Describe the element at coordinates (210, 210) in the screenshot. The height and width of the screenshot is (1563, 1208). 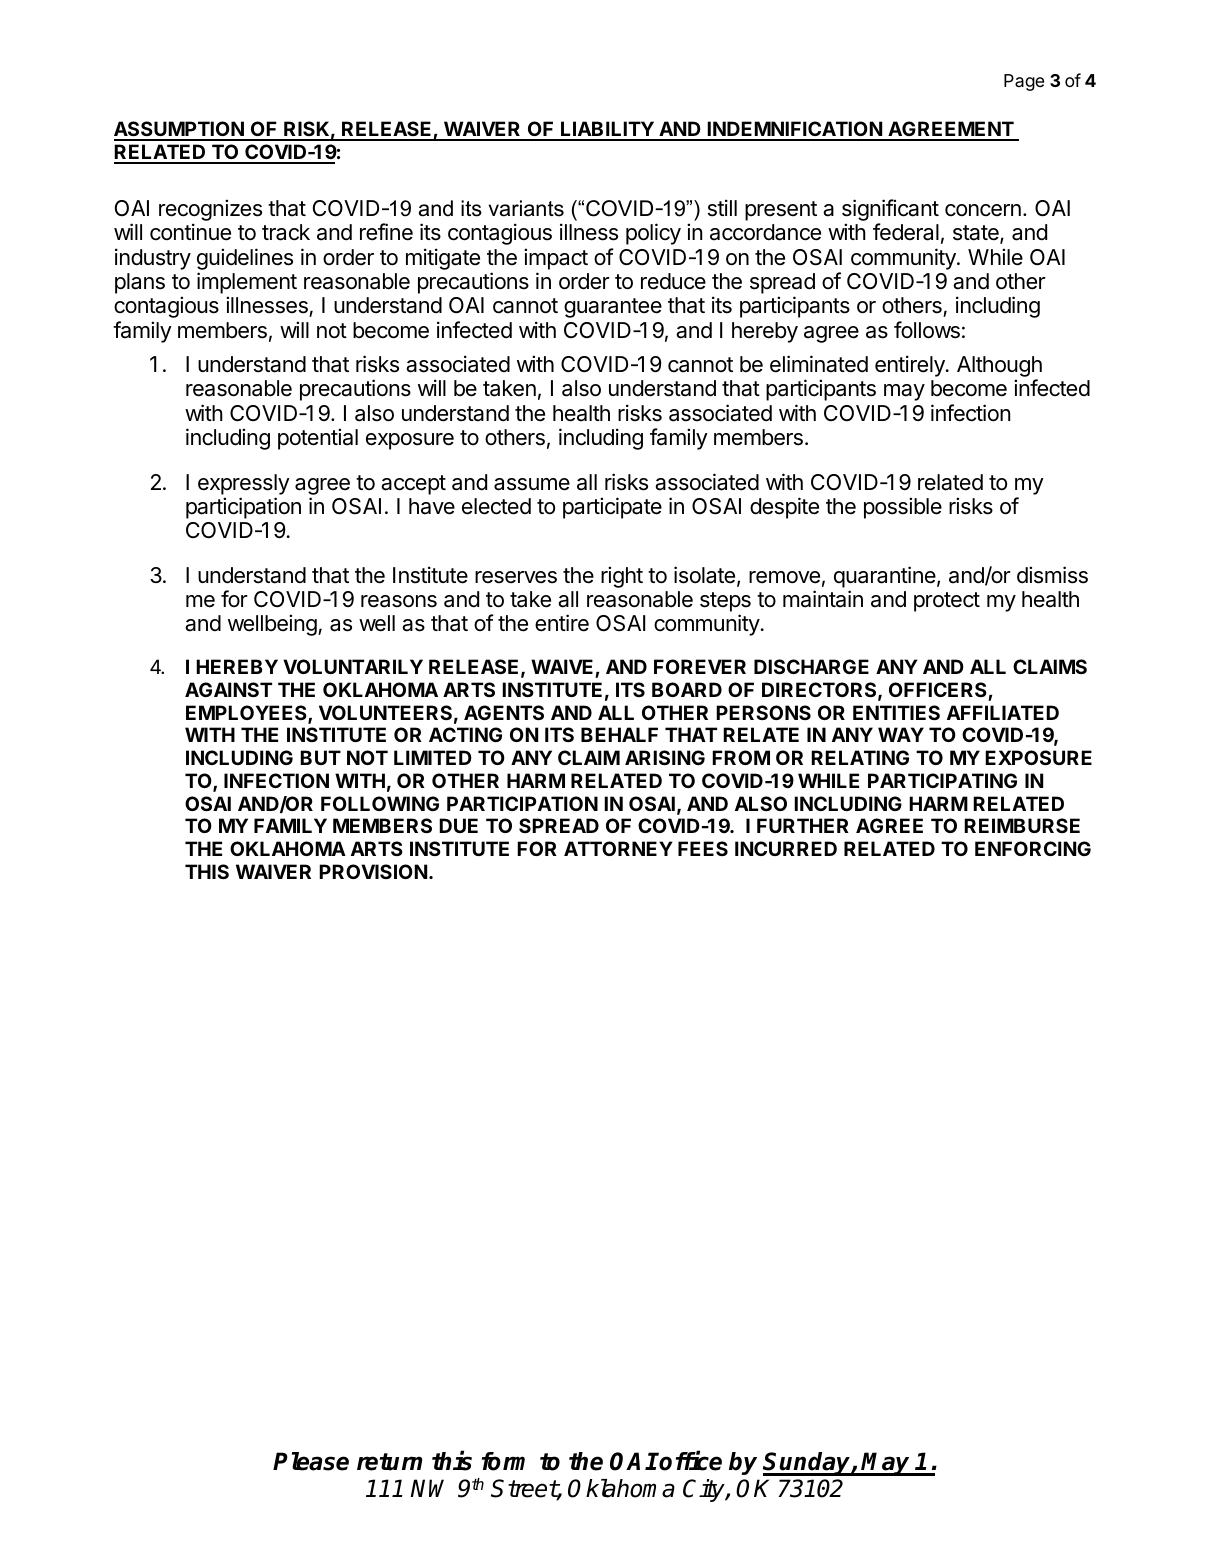
I see `recognizes` at that location.
